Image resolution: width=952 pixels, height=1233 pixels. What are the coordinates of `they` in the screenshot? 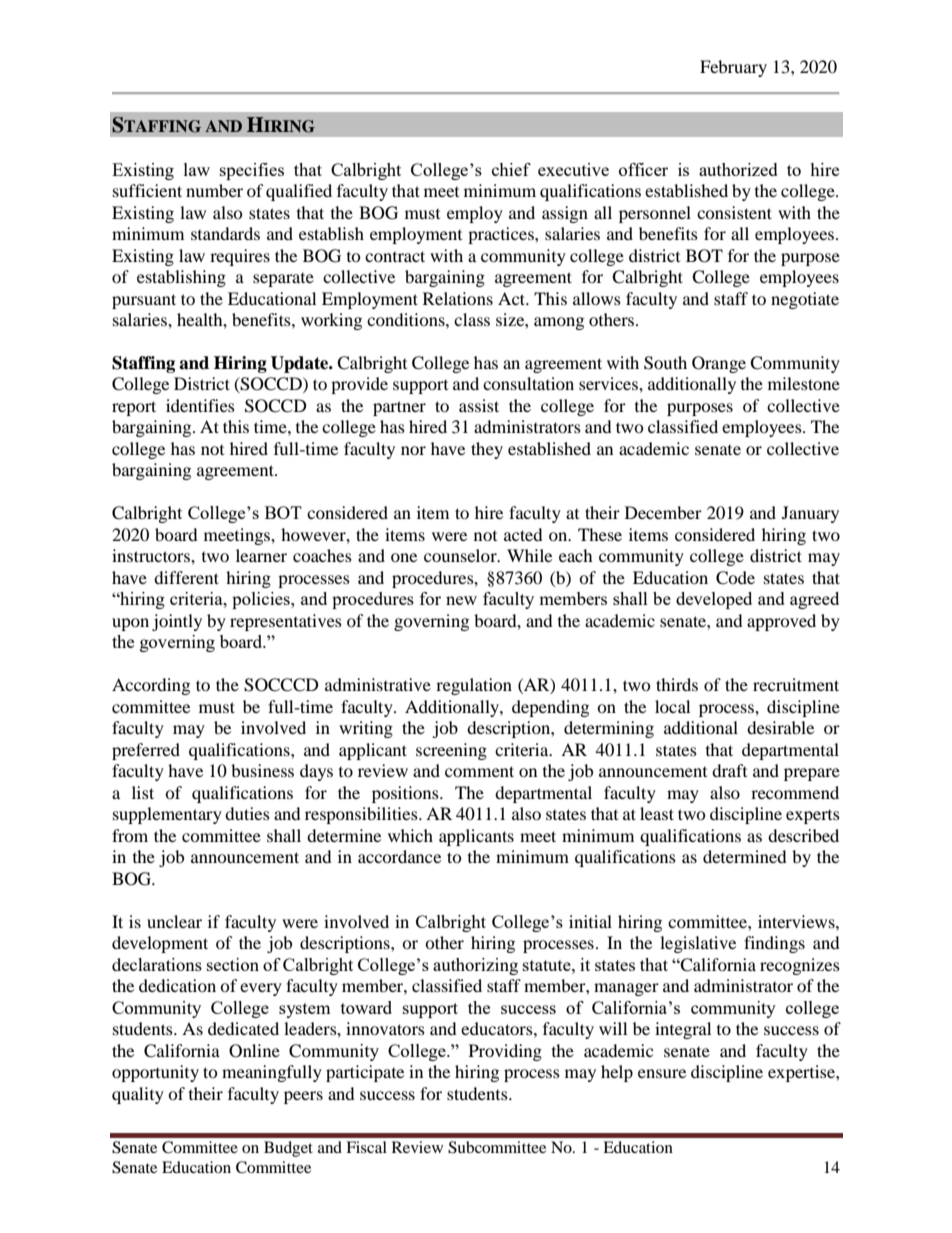 It's located at (487, 450).
